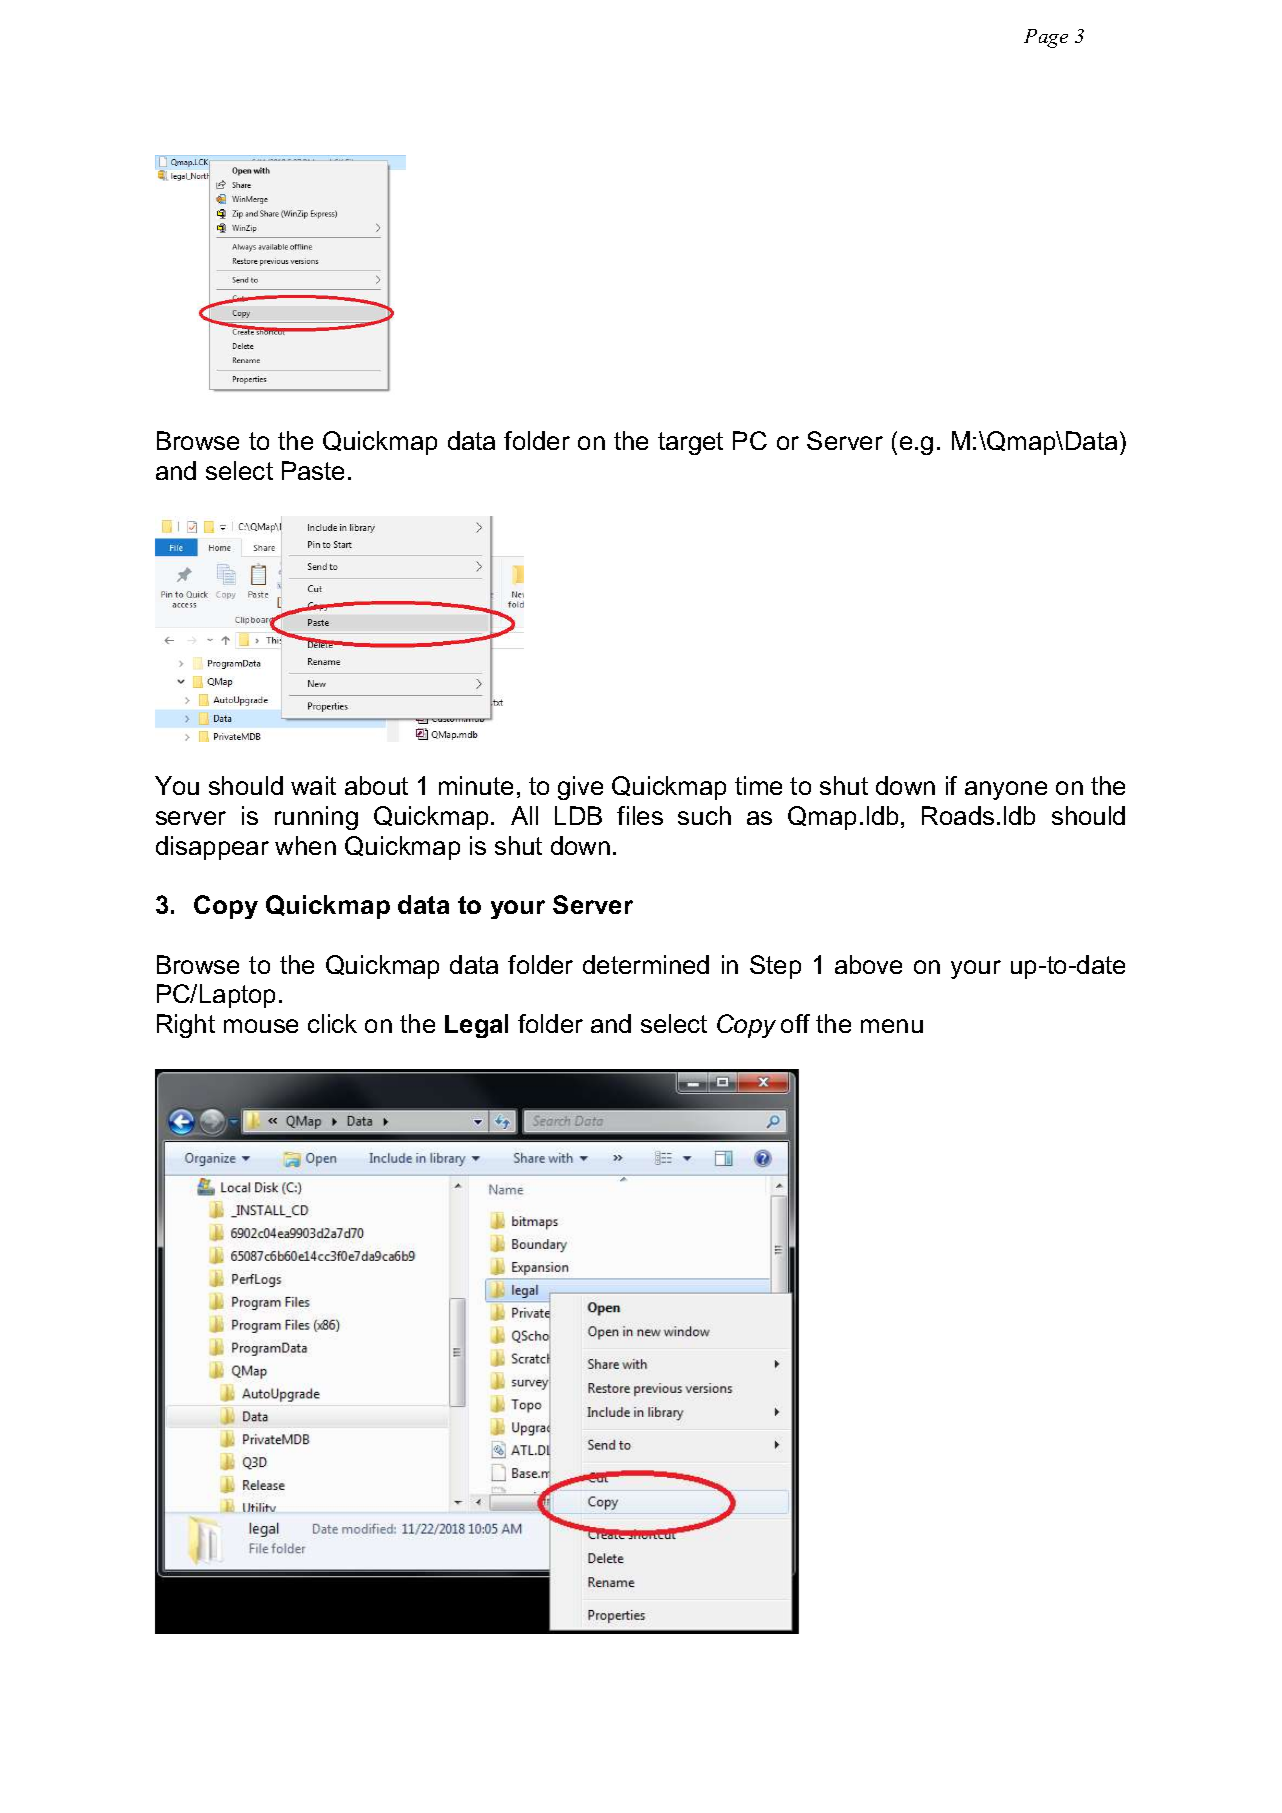  I want to click on Paste, so click(313, 470).
